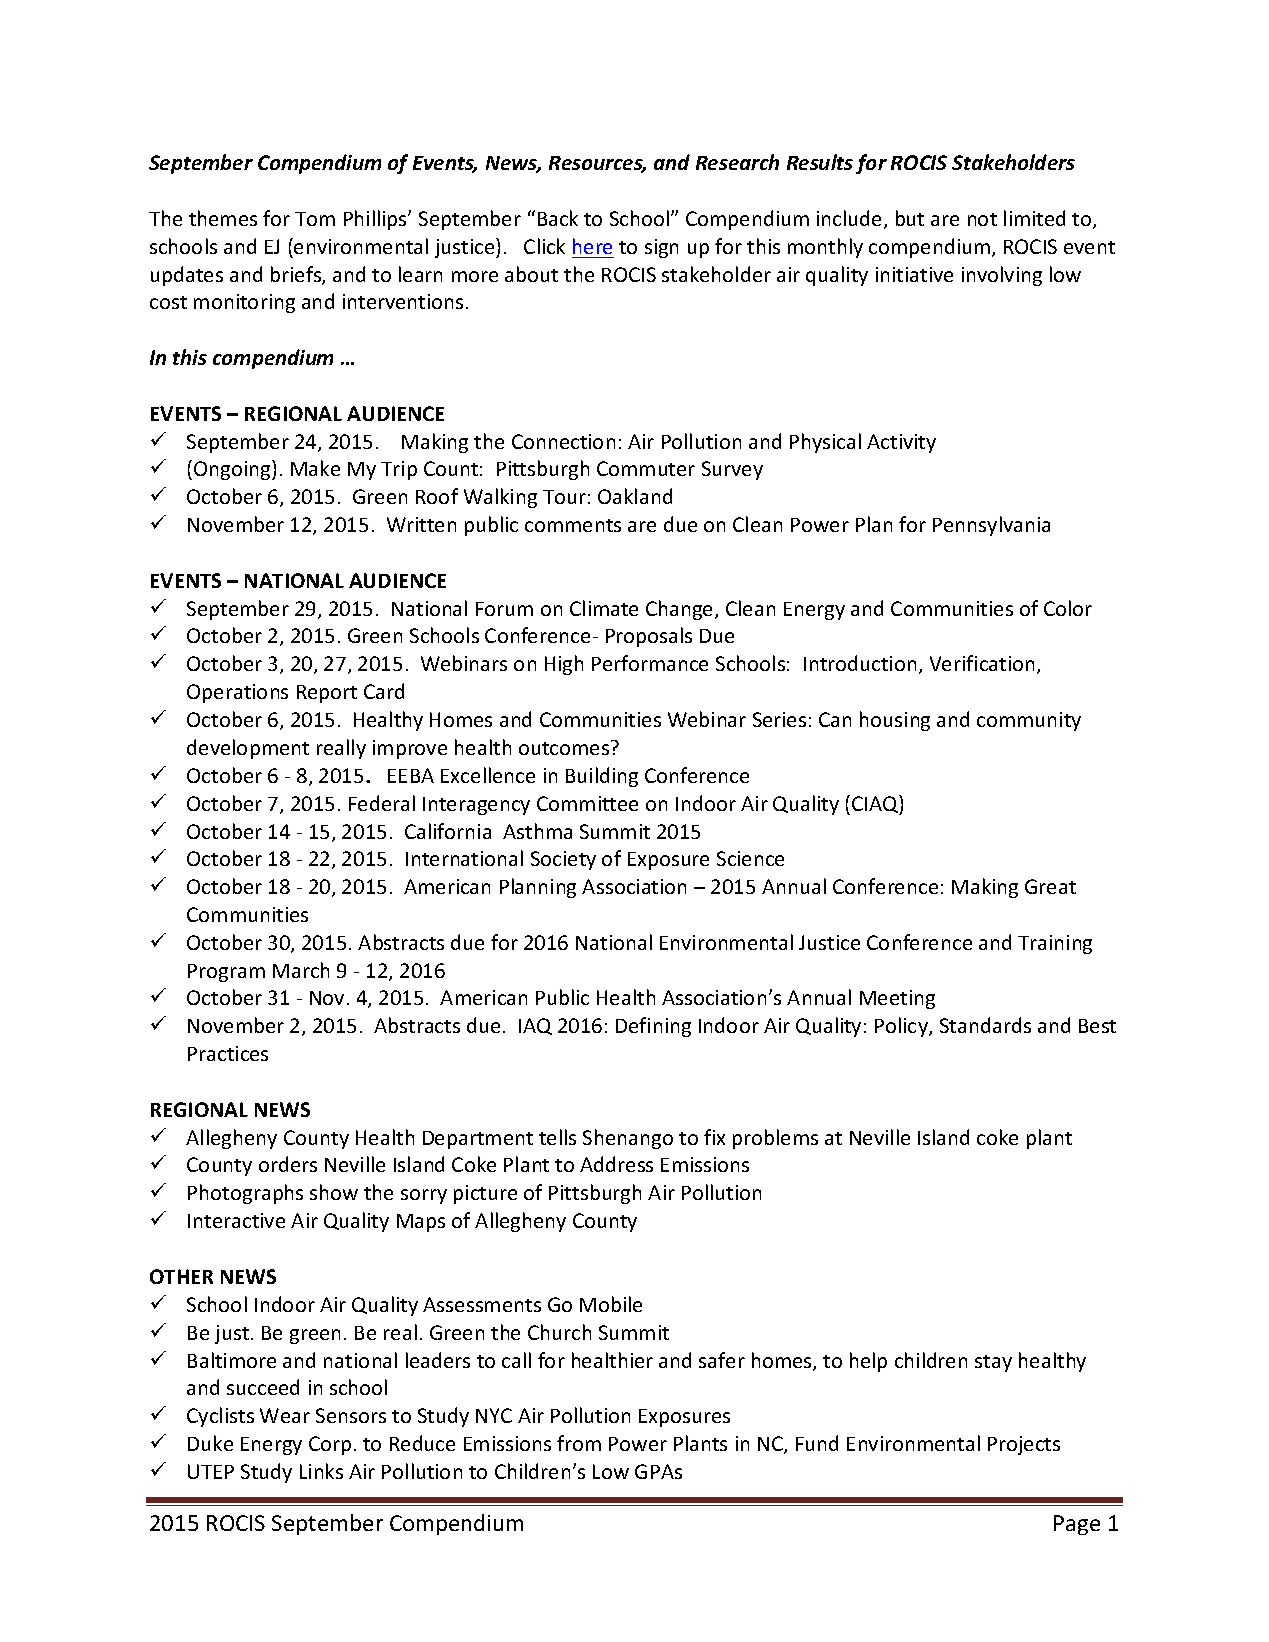 This document has height=1642, width=1269. What do you see at coordinates (985, 1025) in the document?
I see `Standards` at bounding box center [985, 1025].
